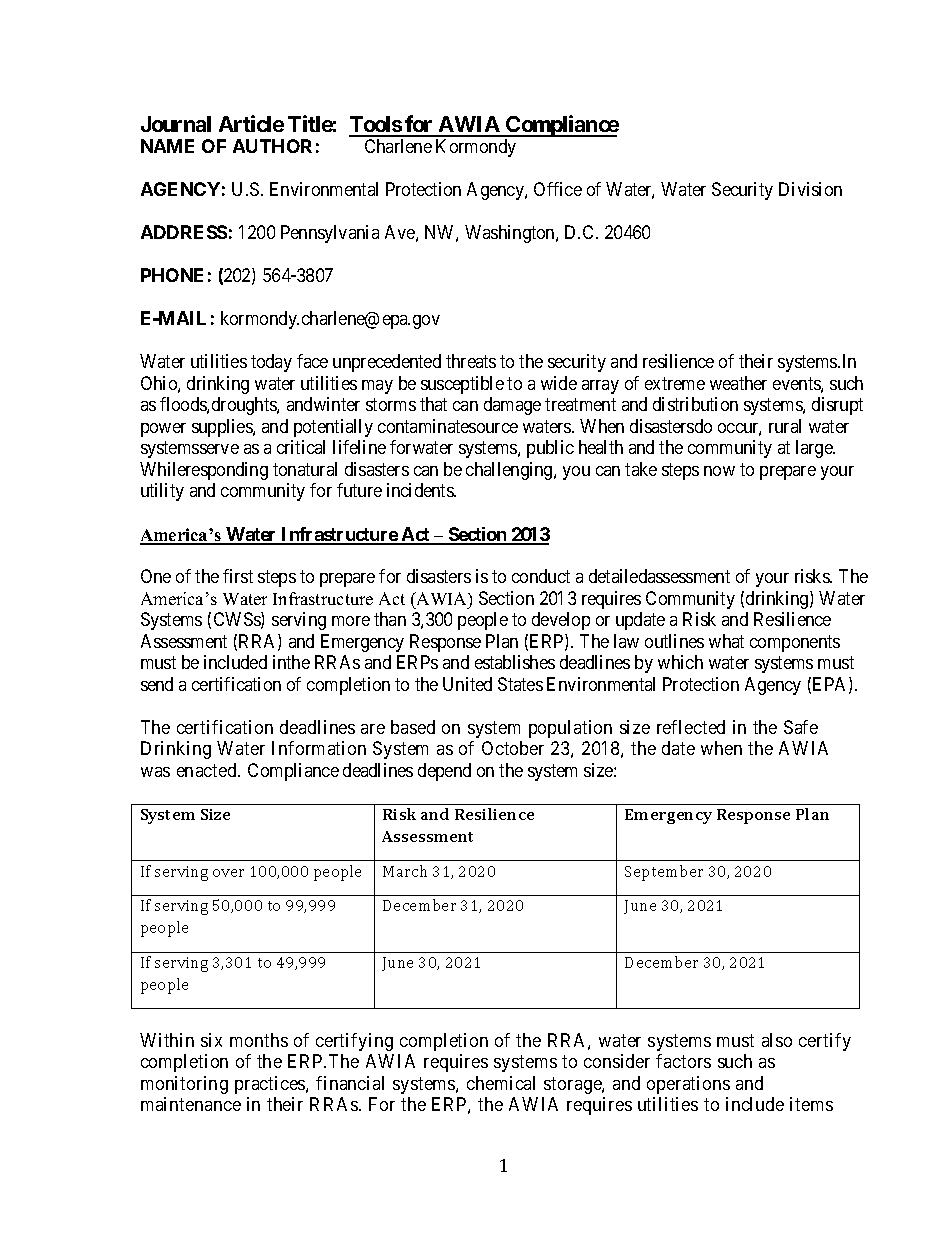 The width and height of the image is (952, 1233). Describe the element at coordinates (238, 576) in the image. I see `first` at that location.
